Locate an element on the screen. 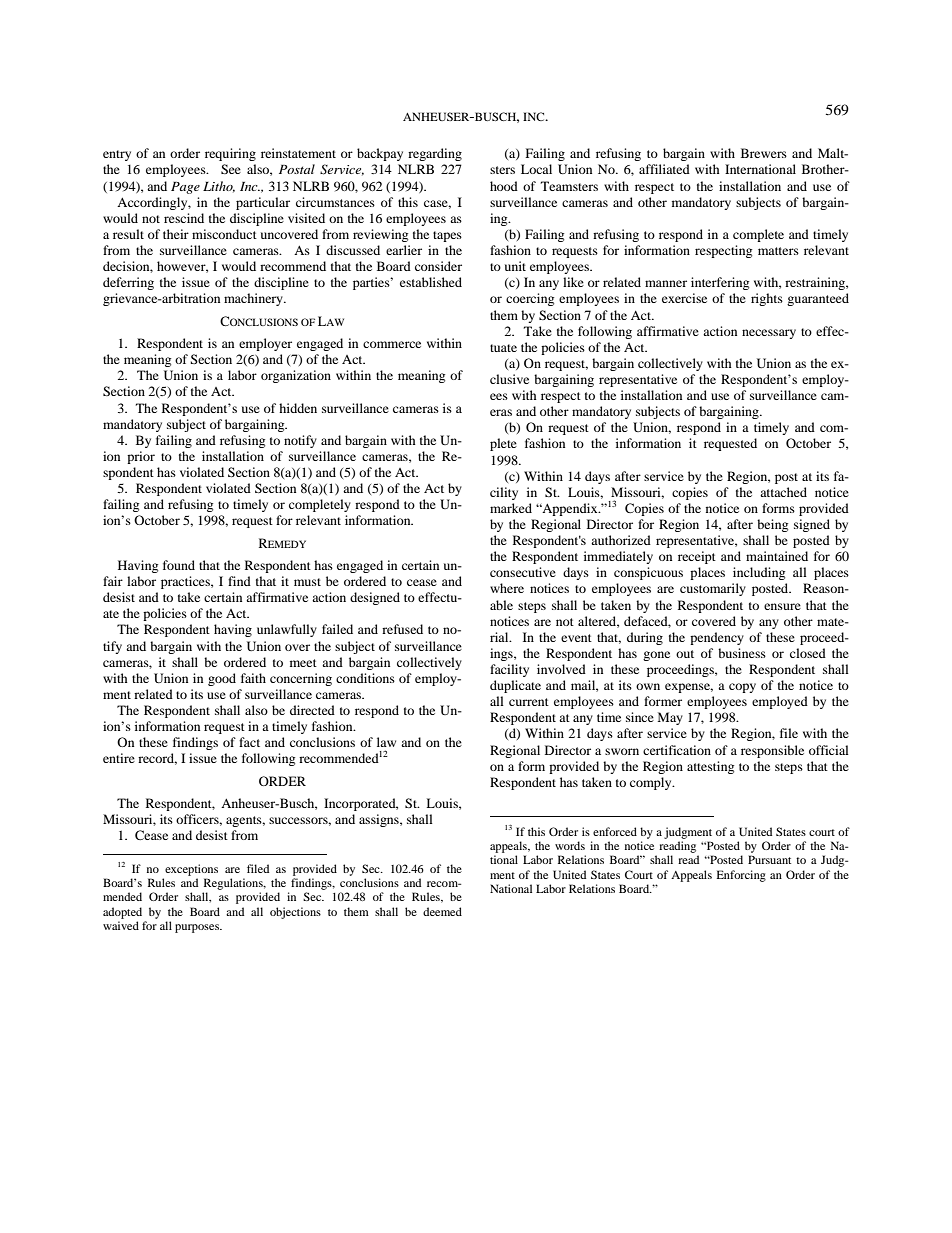  found is located at coordinates (179, 565).
